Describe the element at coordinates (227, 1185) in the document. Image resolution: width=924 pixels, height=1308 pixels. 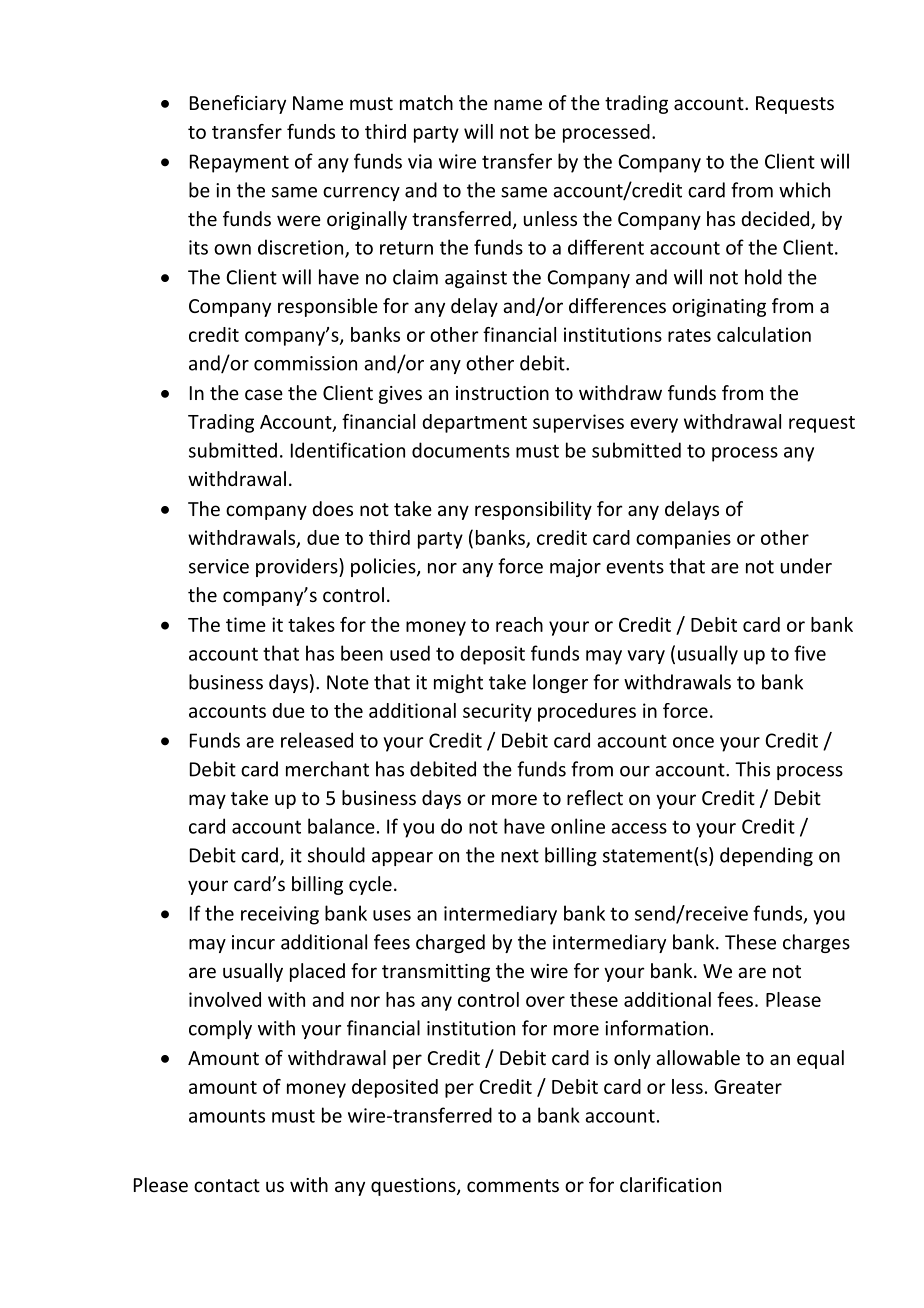
I see `contact` at that location.
